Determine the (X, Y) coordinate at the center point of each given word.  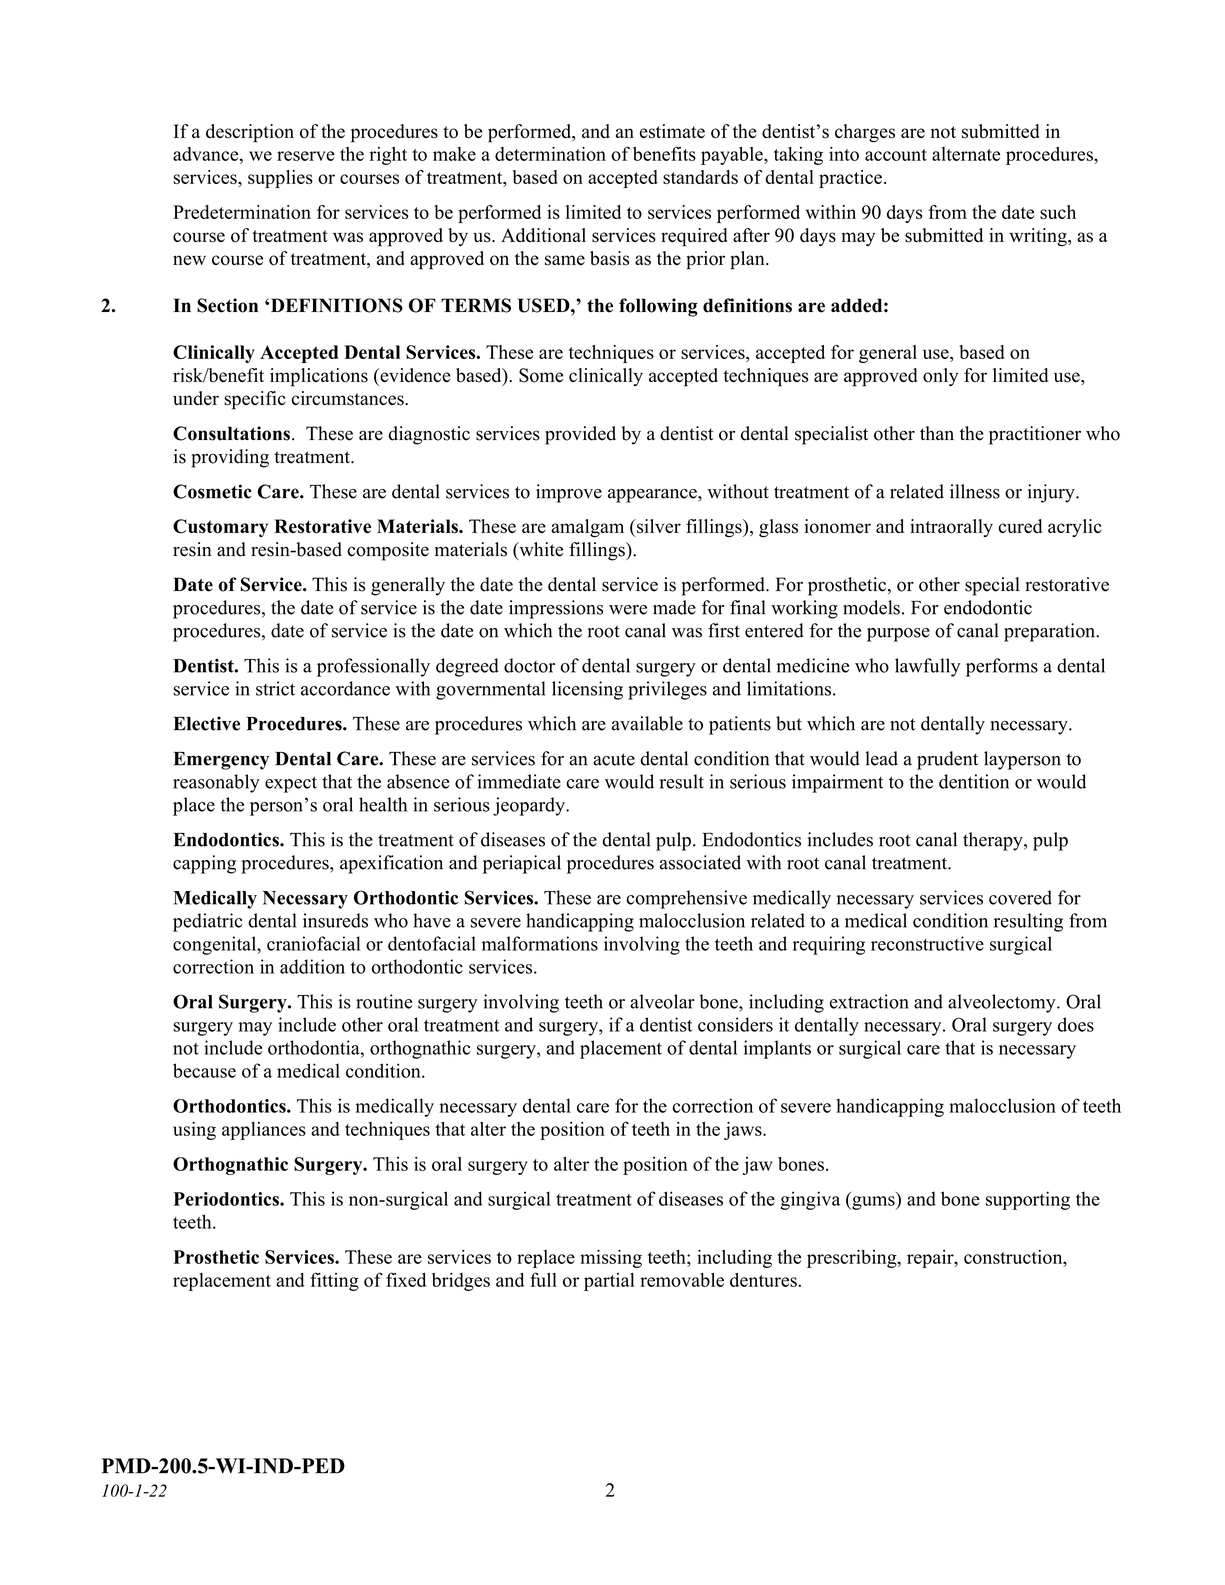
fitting (334, 1281)
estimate (672, 131)
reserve (306, 156)
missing (611, 1259)
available (647, 723)
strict (275, 688)
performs (1002, 667)
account (896, 155)
